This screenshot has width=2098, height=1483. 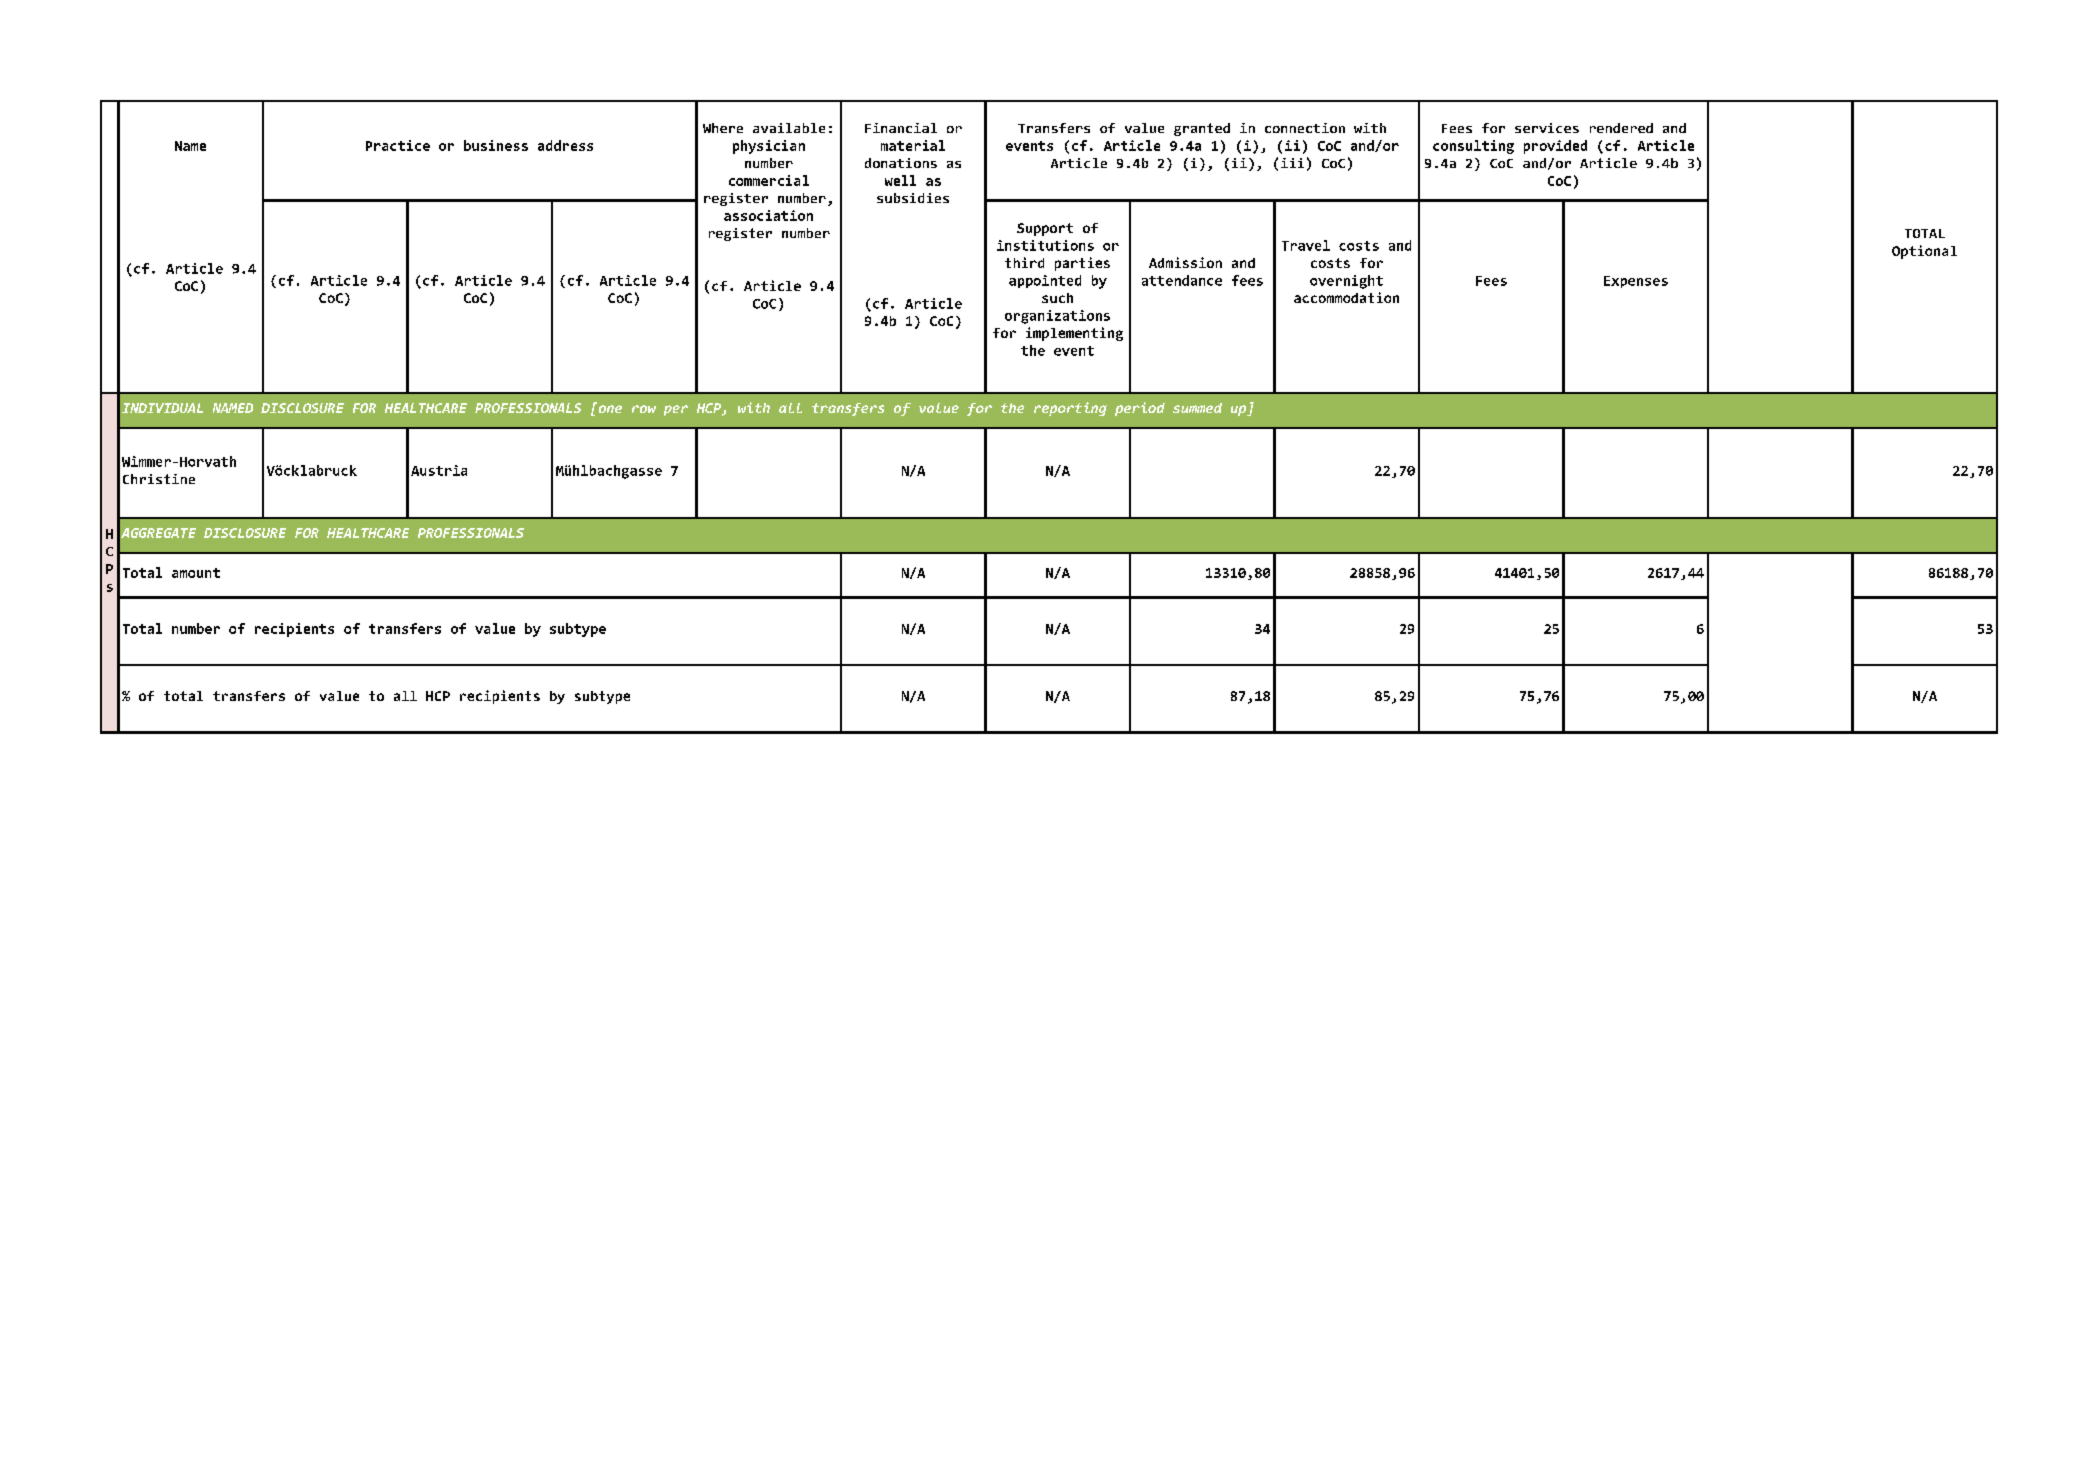 I want to click on Optional, so click(x=1924, y=252).
